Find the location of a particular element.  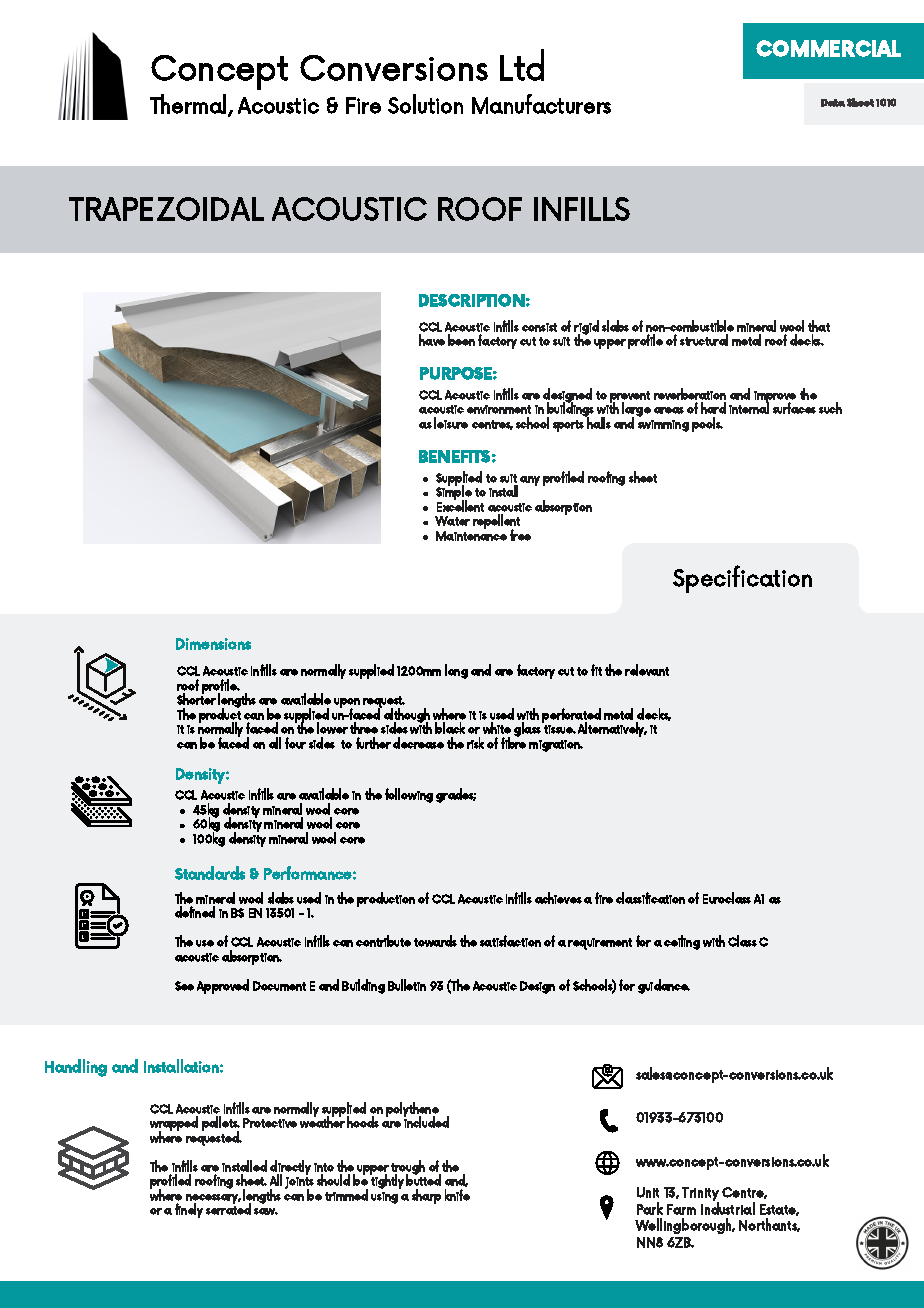

Industrial is located at coordinates (728, 1207).
